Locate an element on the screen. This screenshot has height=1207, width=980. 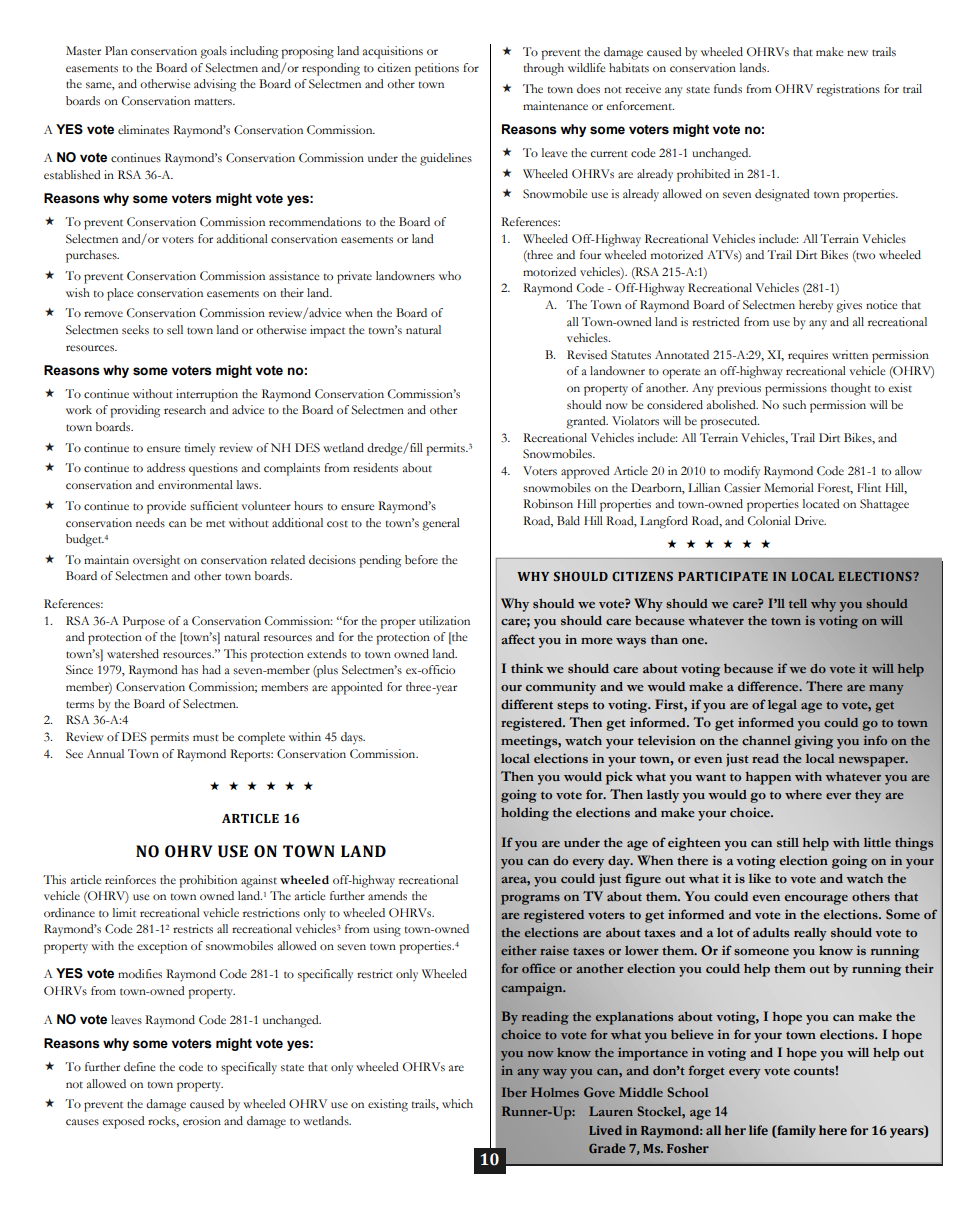
giving is located at coordinates (813, 742).
